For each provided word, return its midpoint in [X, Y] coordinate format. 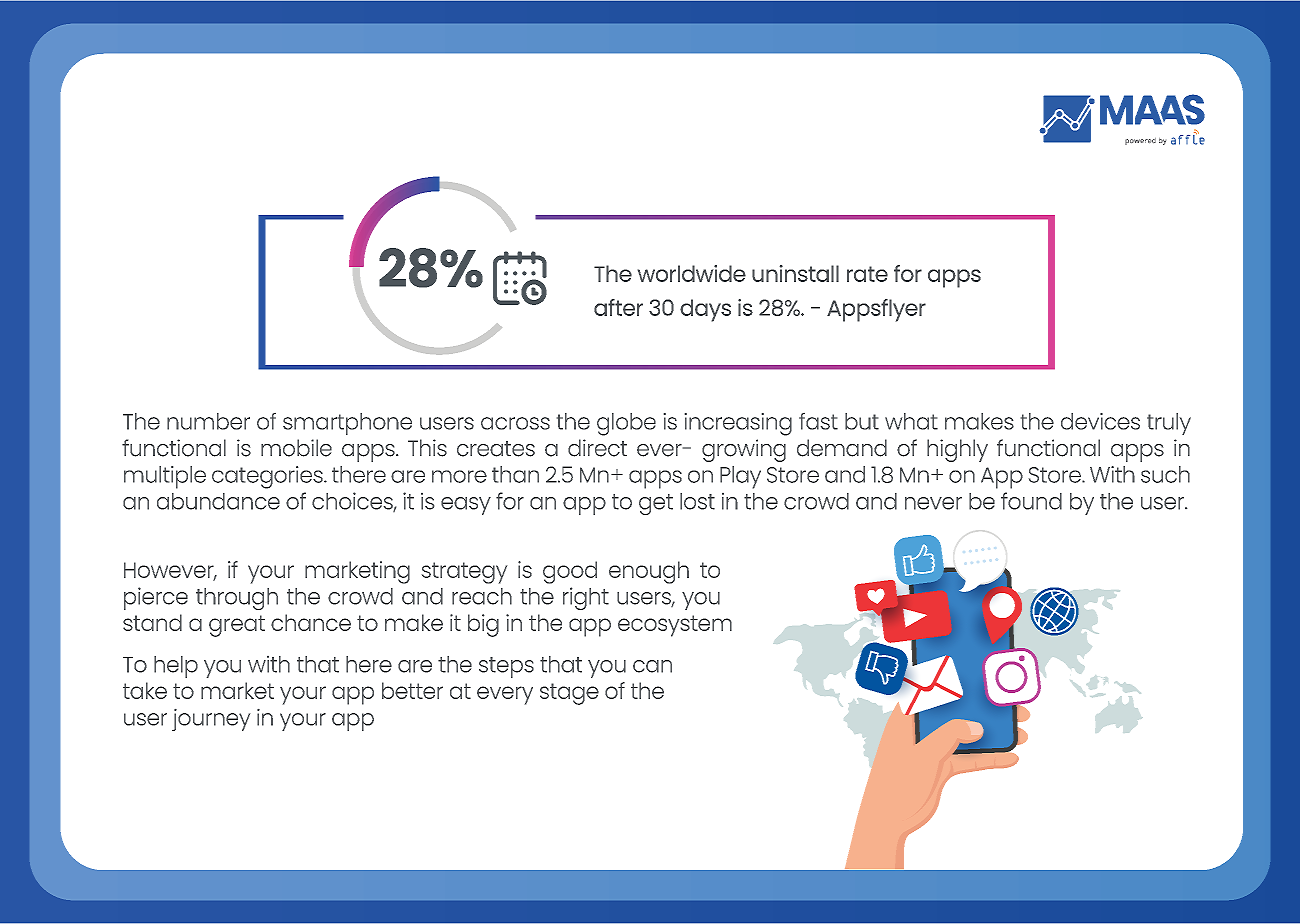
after [618, 307]
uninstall [795, 273]
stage [569, 694]
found [1031, 501]
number [208, 421]
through [237, 599]
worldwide [692, 273]
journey [211, 720]
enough [649, 572]
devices [1100, 421]
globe [626, 424]
